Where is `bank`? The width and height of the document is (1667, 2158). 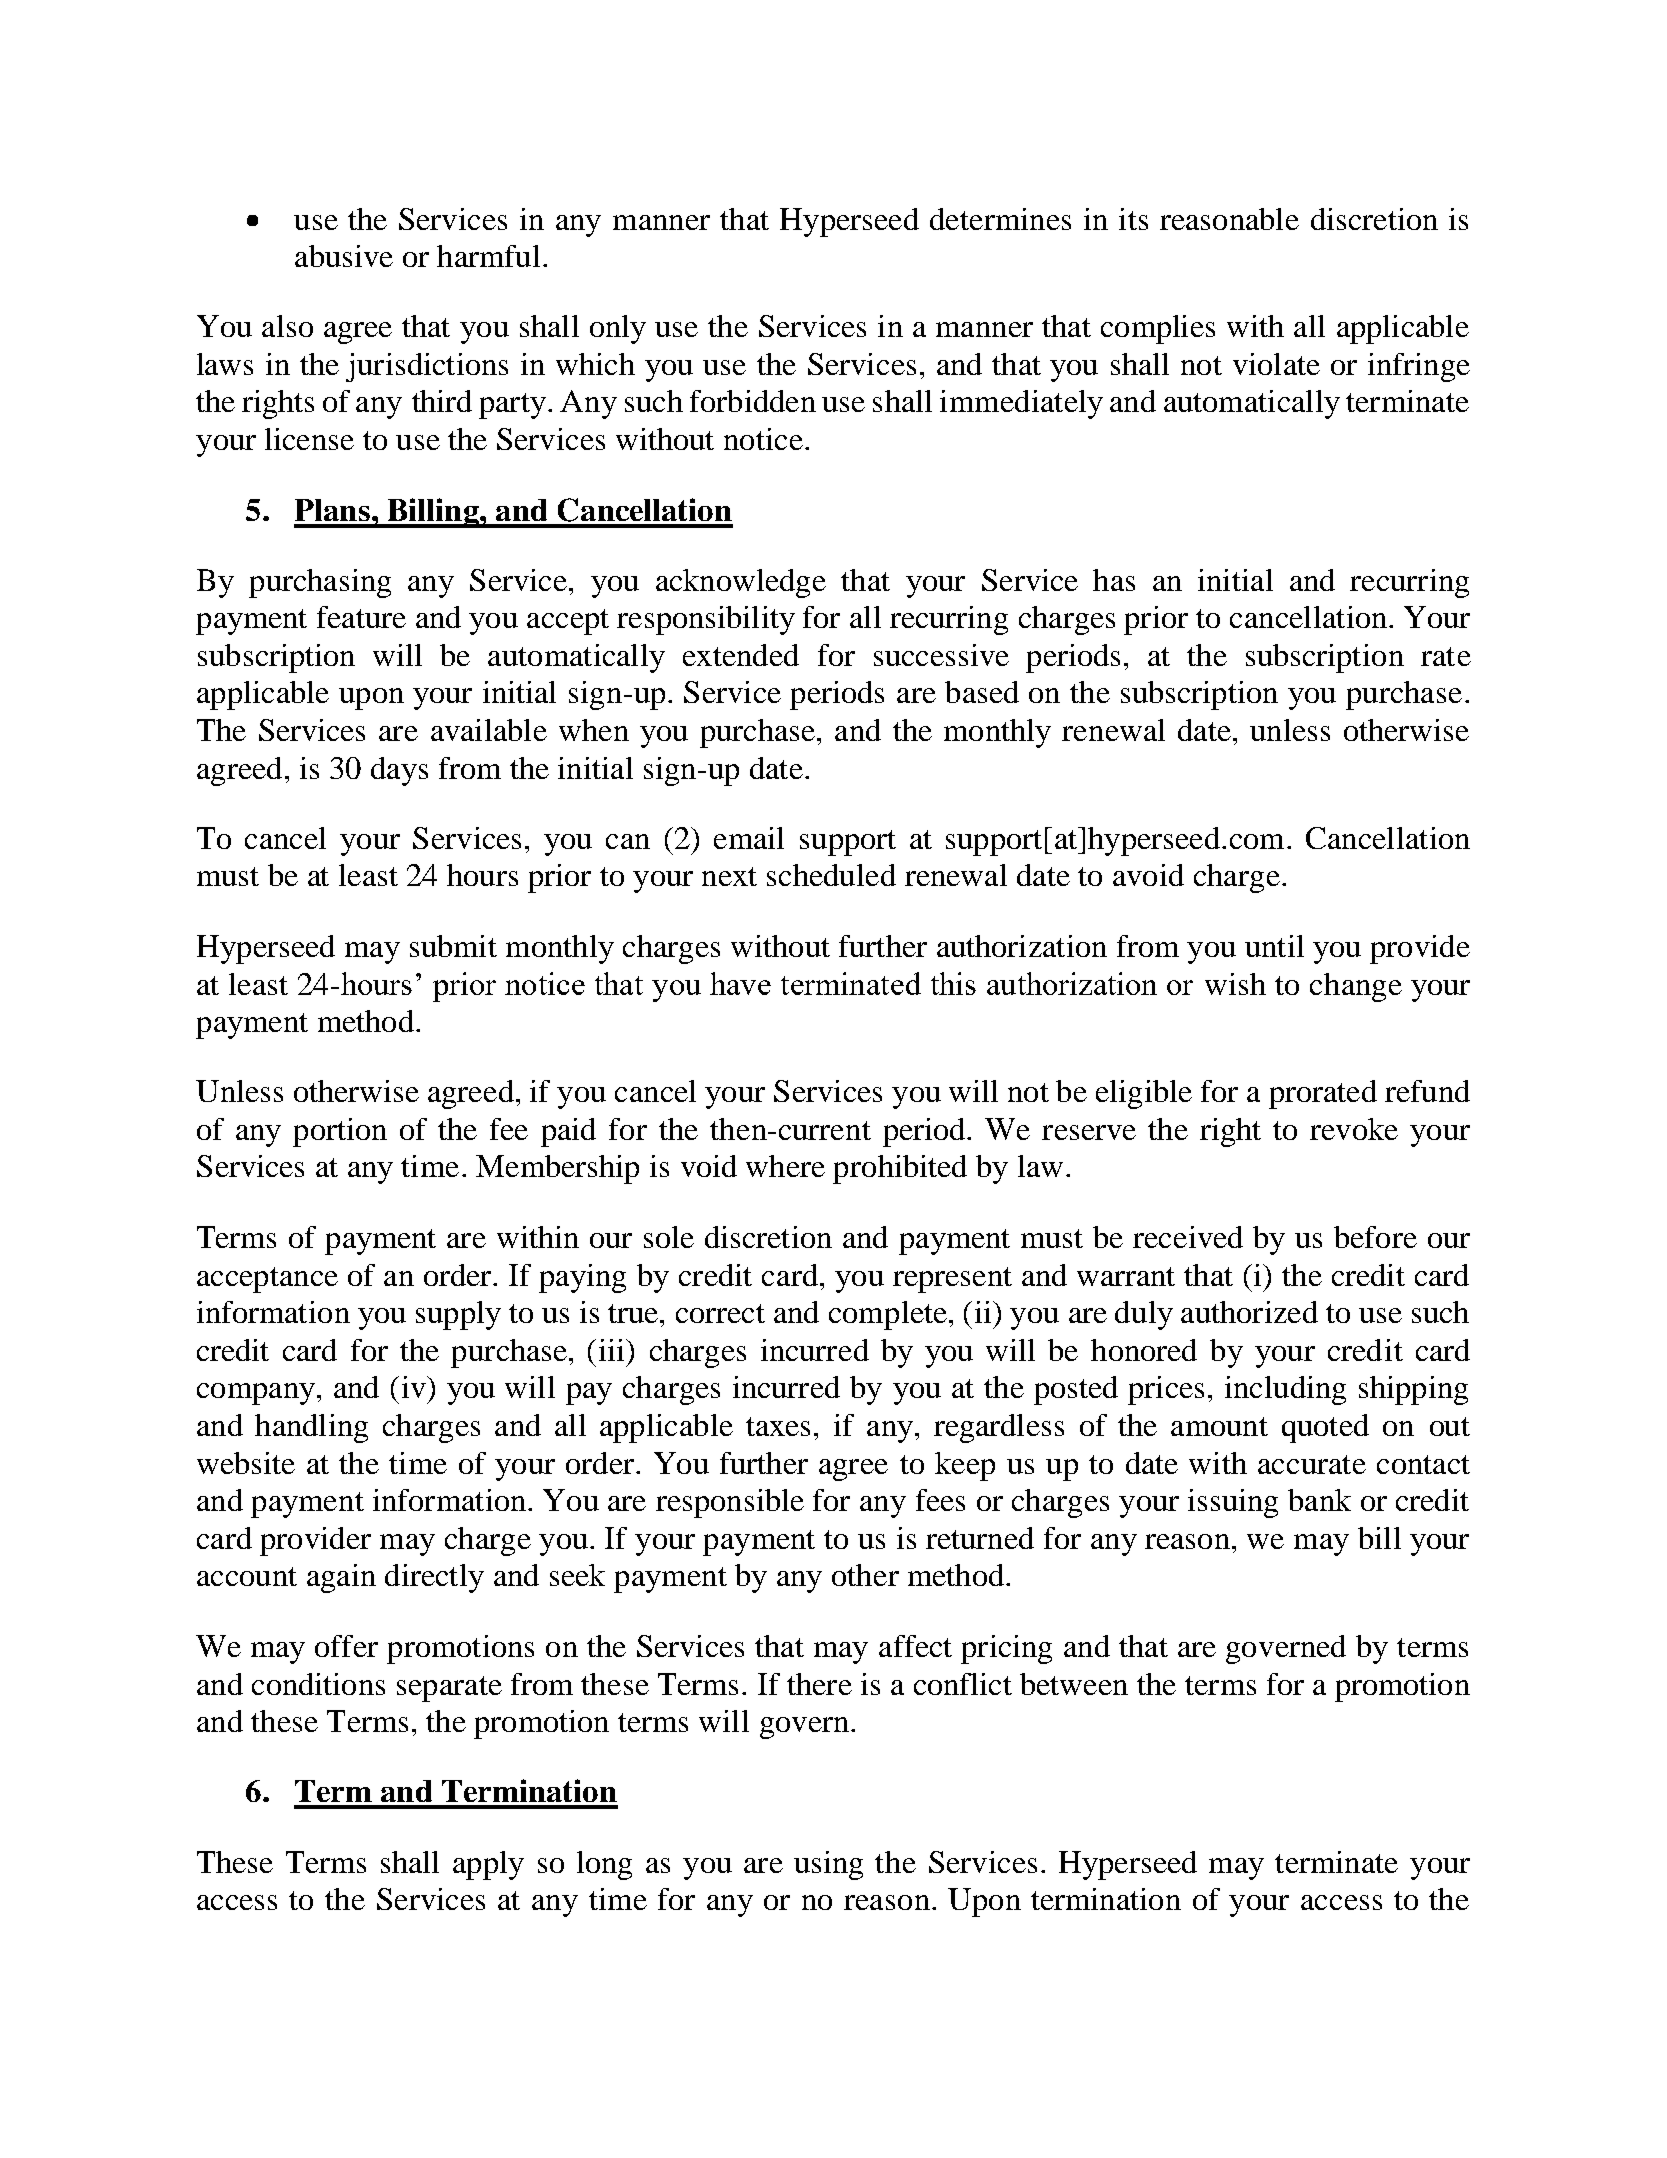 bank is located at coordinates (1319, 1500).
